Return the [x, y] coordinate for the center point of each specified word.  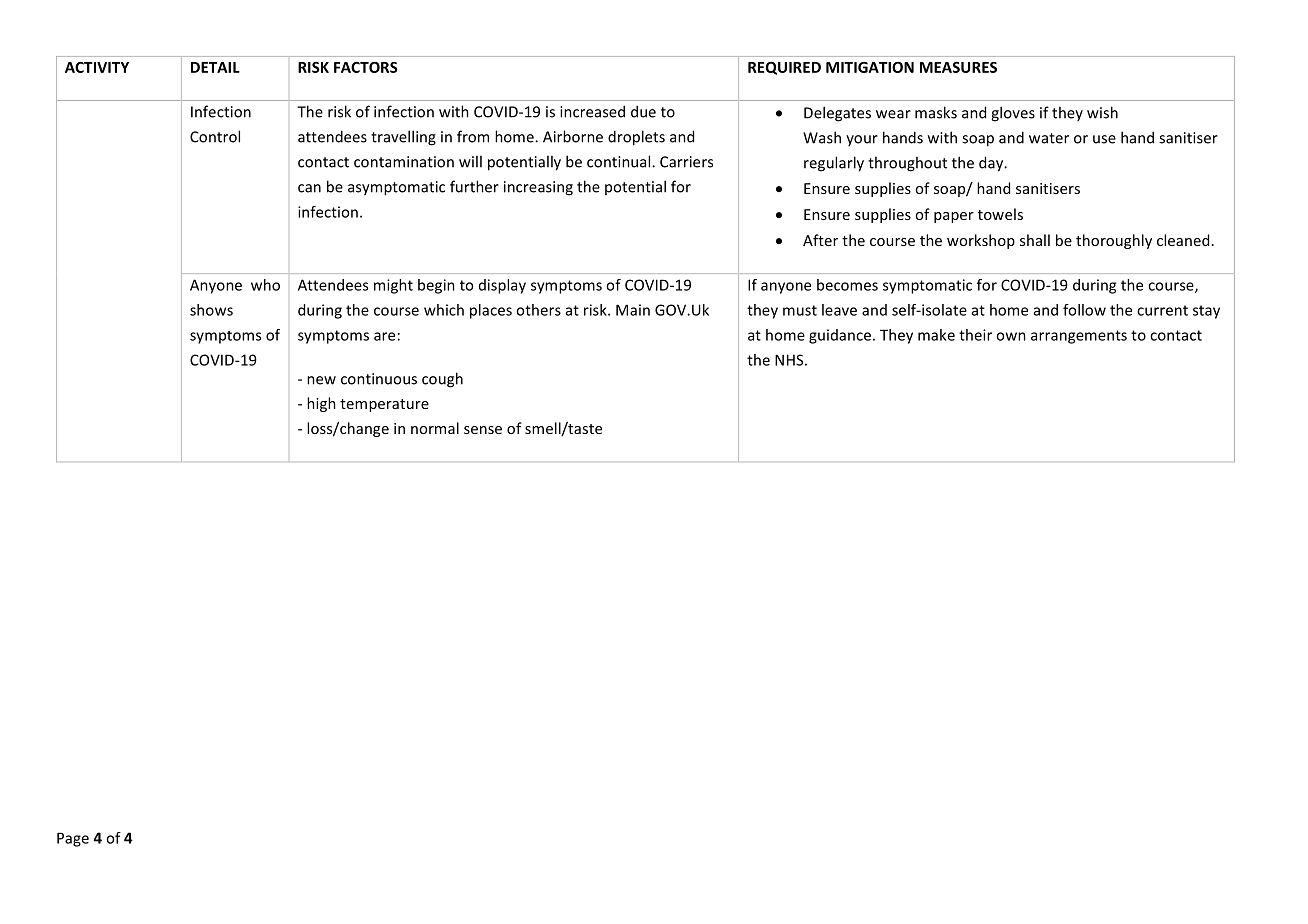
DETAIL [215, 67]
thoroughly [1114, 241]
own [1011, 336]
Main [633, 310]
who [265, 285]
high [321, 404]
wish [1102, 112]
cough [442, 380]
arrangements [1079, 337]
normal [435, 428]
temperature [384, 405]
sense [483, 430]
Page [73, 839]
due [643, 111]
